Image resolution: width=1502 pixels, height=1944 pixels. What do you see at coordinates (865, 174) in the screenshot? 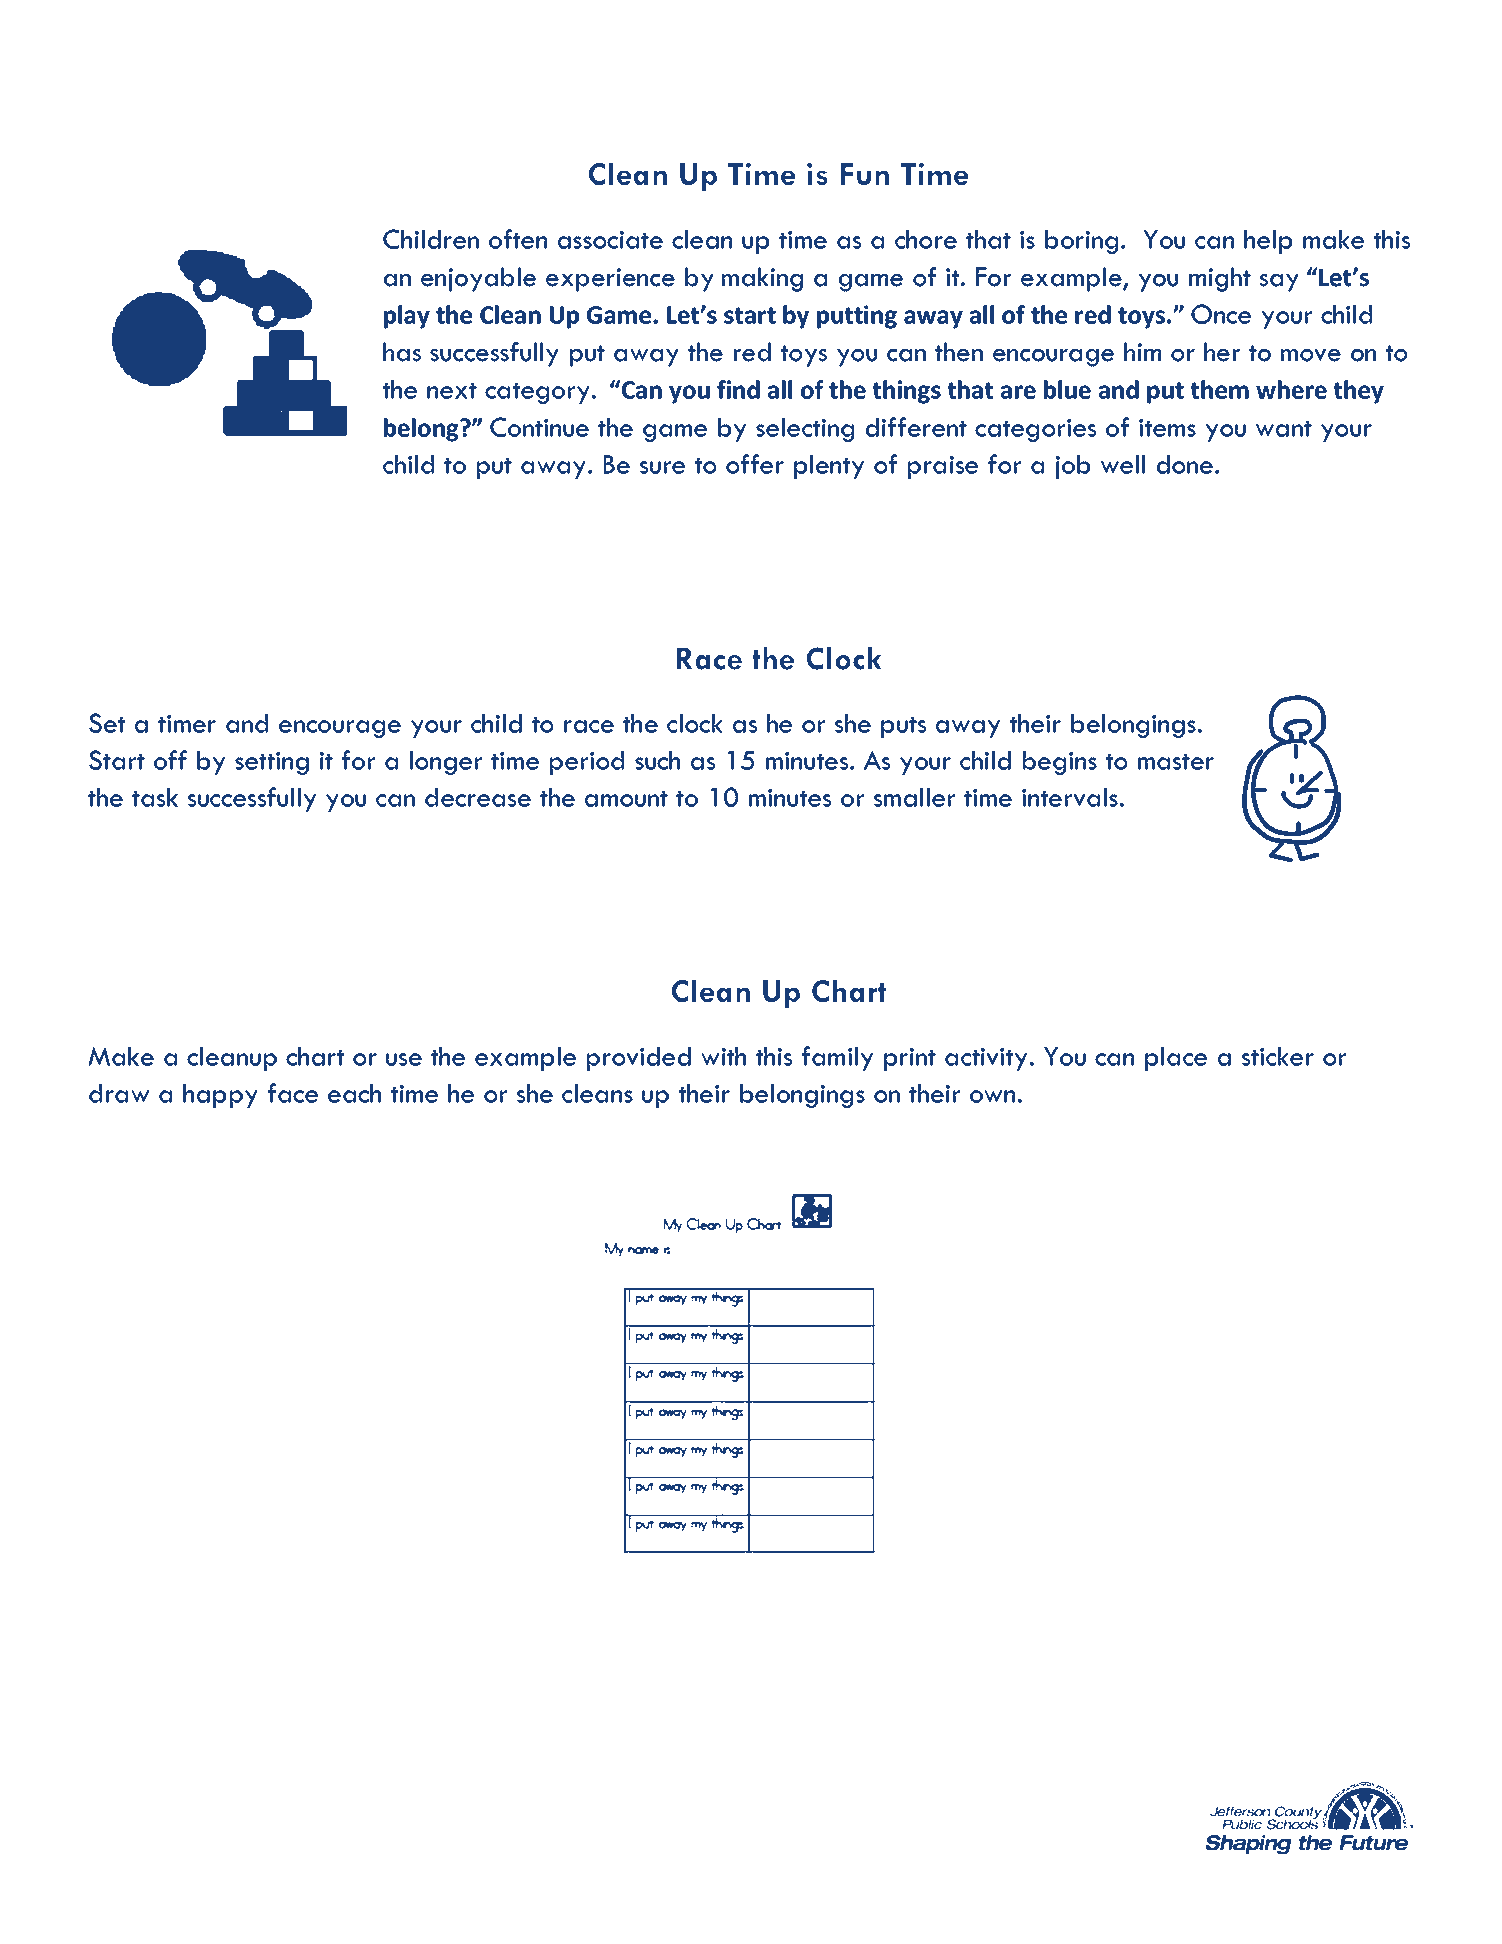
I see `Fun` at bounding box center [865, 174].
